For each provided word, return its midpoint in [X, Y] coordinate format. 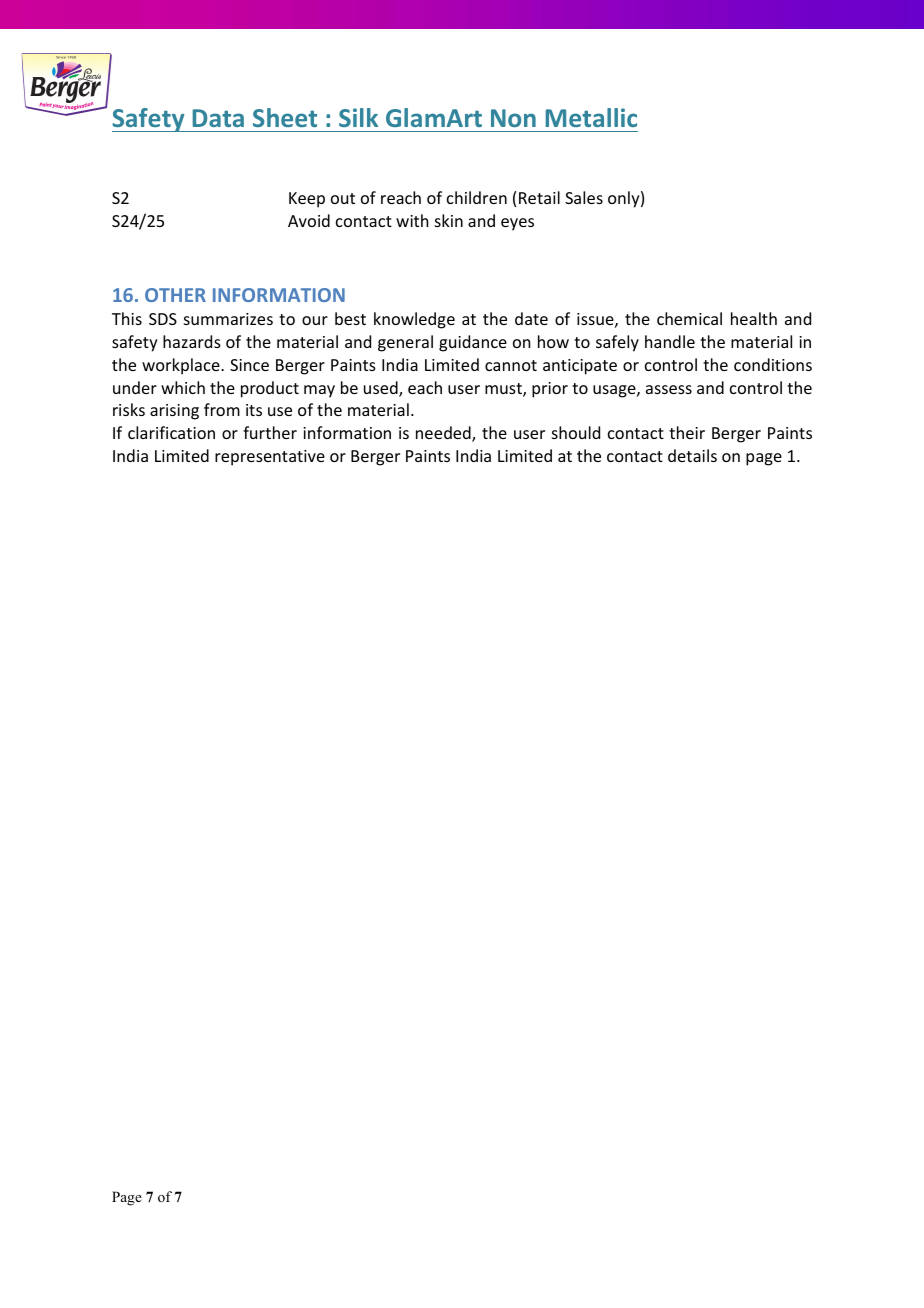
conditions [773, 364]
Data [218, 118]
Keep [307, 200]
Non [513, 118]
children [477, 197]
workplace [182, 366]
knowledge [414, 320]
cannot [511, 365]
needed [444, 434]
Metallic [591, 117]
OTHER [175, 295]
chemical [689, 318]
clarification [171, 432]
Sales [584, 197]
